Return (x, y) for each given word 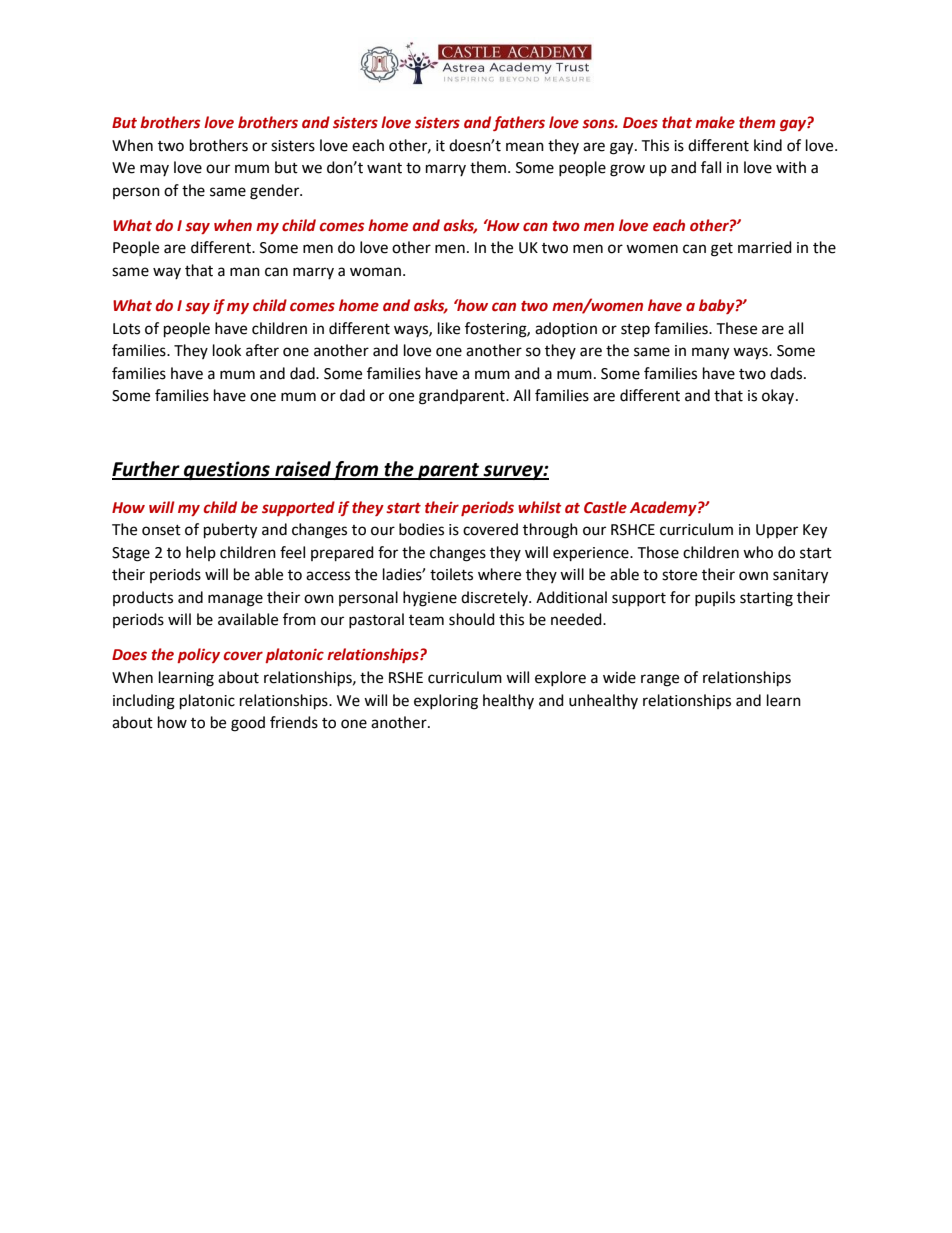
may (154, 170)
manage (235, 600)
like (449, 328)
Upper (777, 531)
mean (525, 147)
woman (375, 272)
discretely (495, 598)
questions (227, 470)
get (722, 250)
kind (768, 145)
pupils (715, 598)
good (248, 724)
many (710, 353)
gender (276, 192)
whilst (540, 507)
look (227, 350)
